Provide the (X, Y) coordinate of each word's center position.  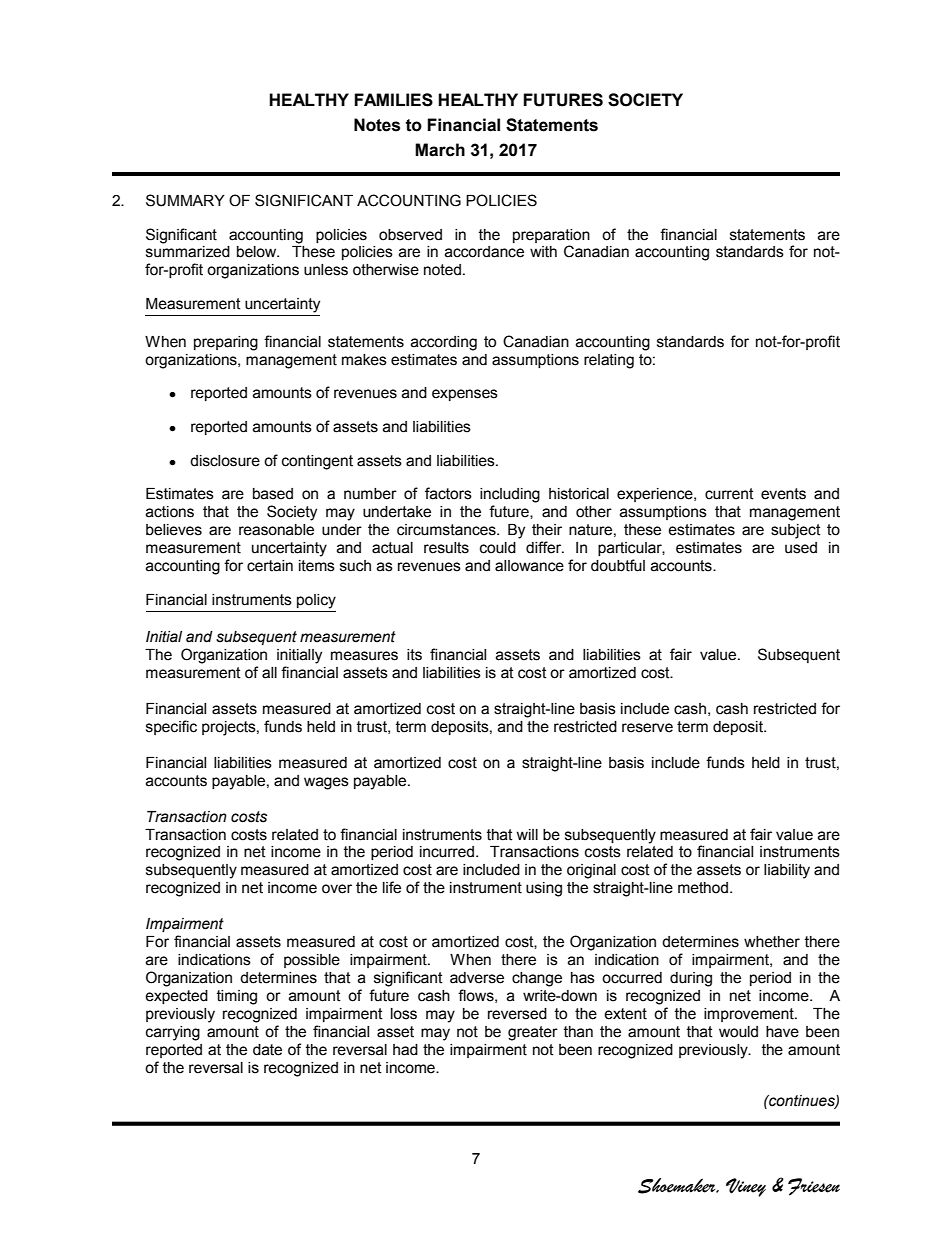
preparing (226, 343)
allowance (529, 566)
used (801, 548)
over (337, 889)
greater (533, 1033)
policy (316, 601)
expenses (465, 395)
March (440, 150)
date (267, 1050)
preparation (551, 236)
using (544, 889)
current (729, 494)
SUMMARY (185, 200)
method (704, 888)
